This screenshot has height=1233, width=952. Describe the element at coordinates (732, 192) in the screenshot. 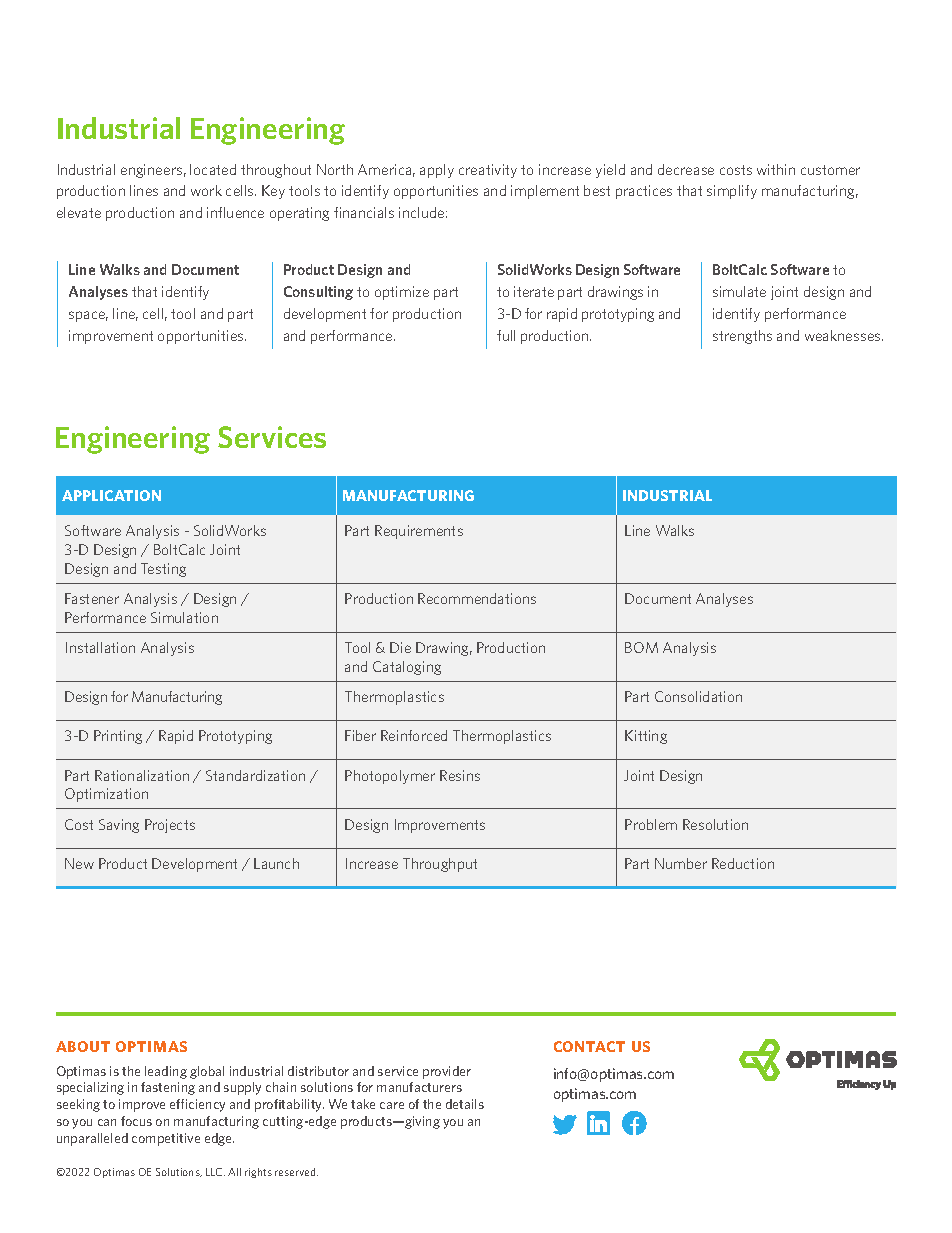

I see `simplify` at that location.
